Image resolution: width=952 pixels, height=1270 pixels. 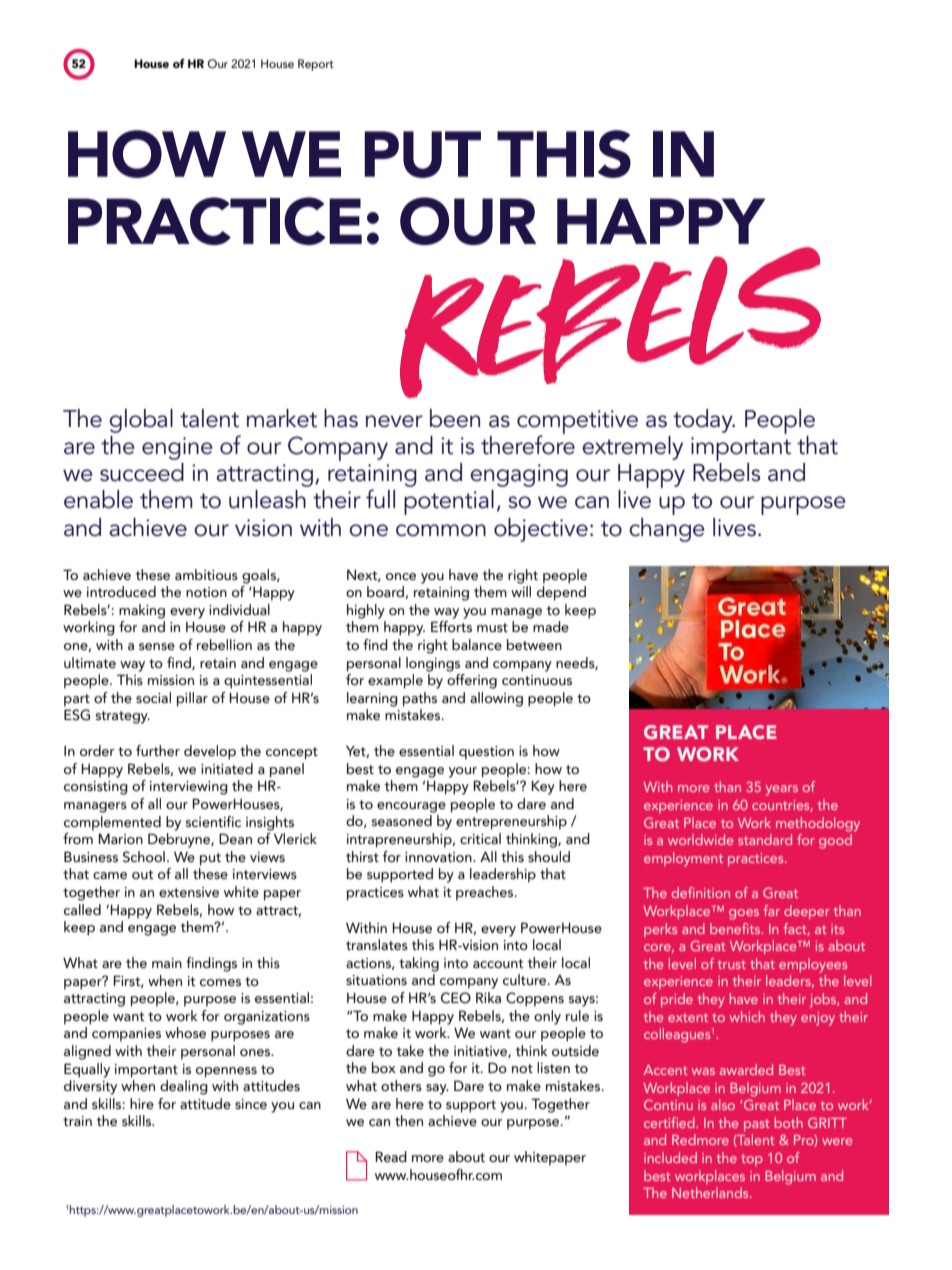 What do you see at coordinates (316, 65) in the screenshot?
I see `Report` at bounding box center [316, 65].
